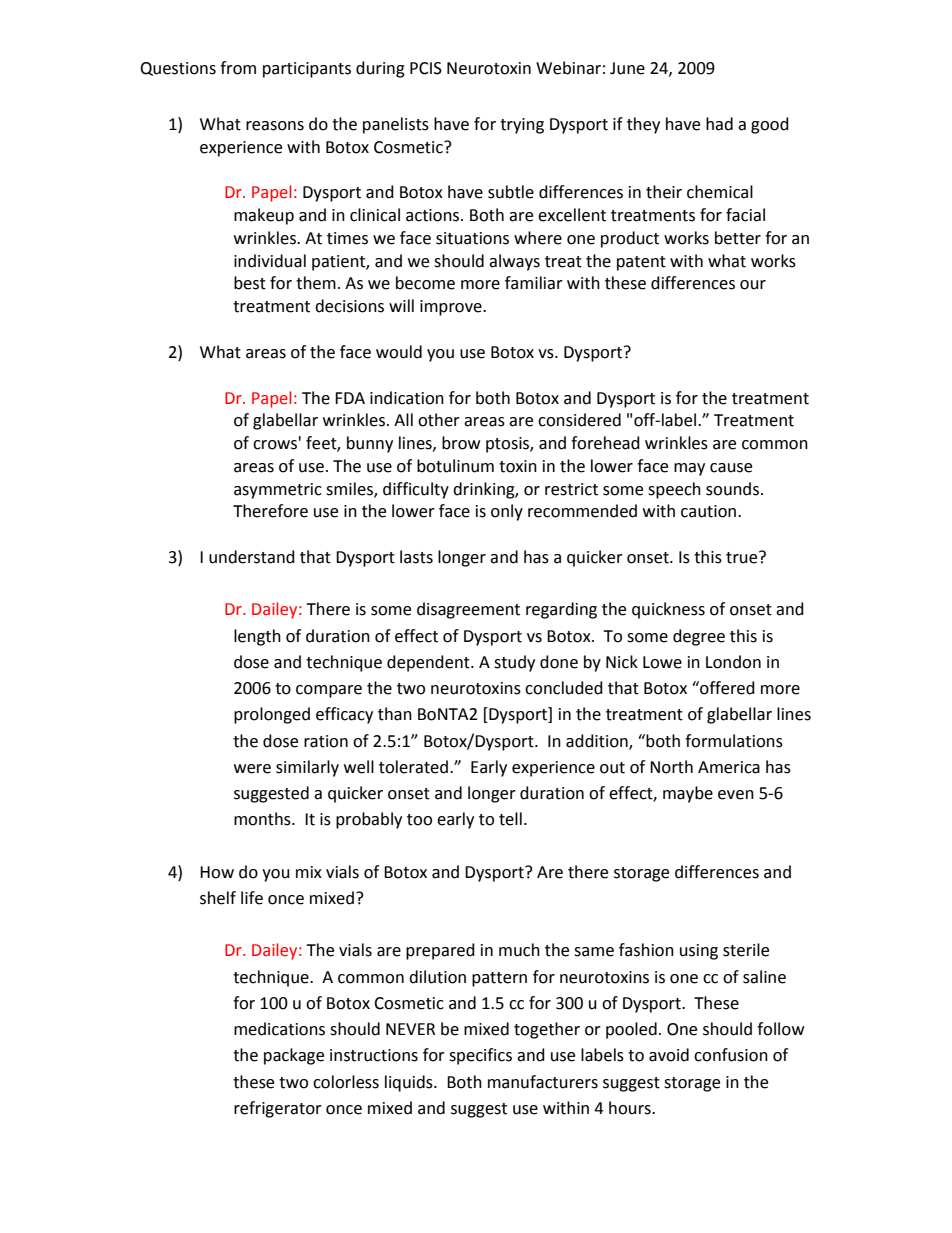  What do you see at coordinates (719, 124) in the screenshot?
I see `had` at bounding box center [719, 124].
